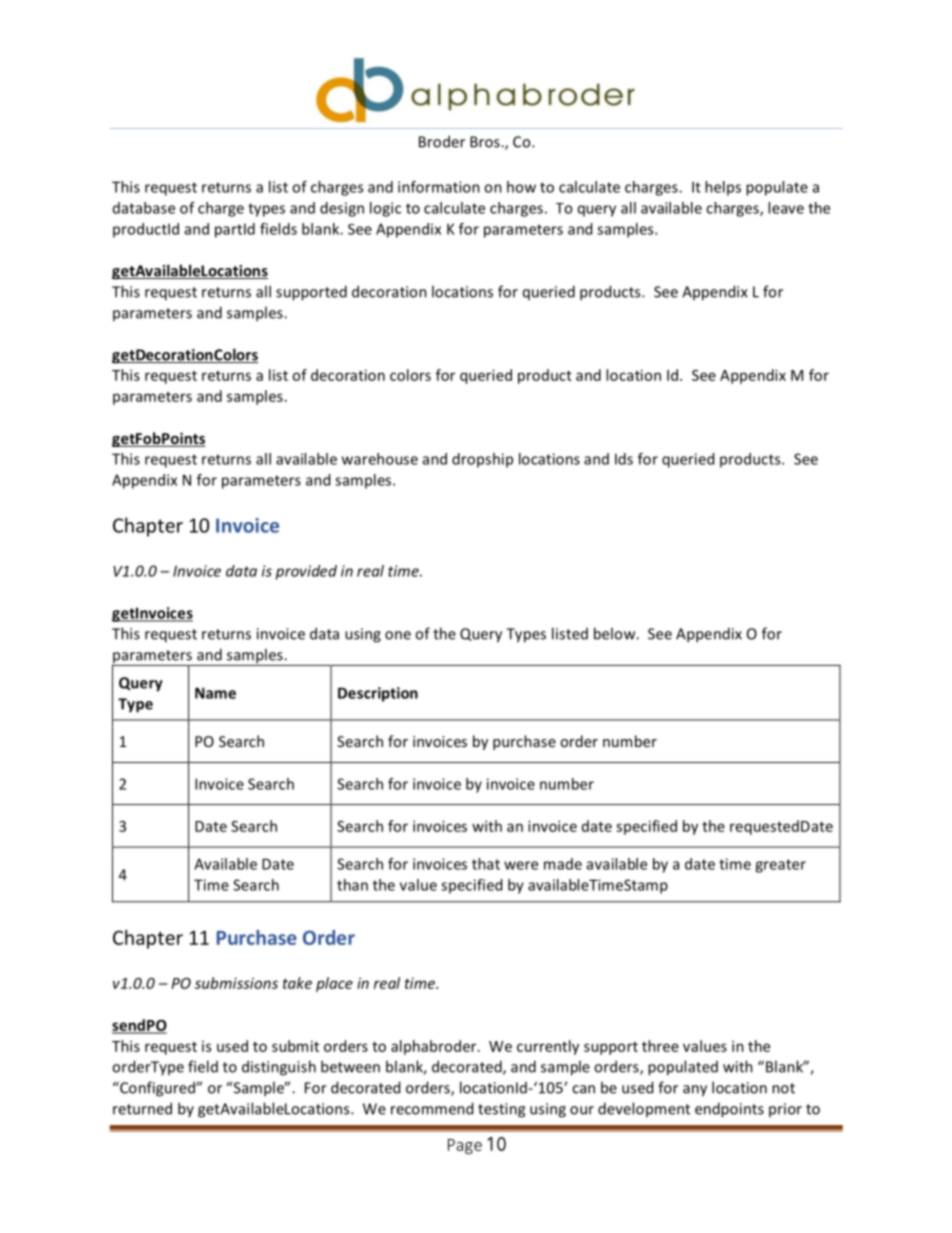 Image resolution: width=952 pixels, height=1233 pixels. What do you see at coordinates (723, 188) in the screenshot?
I see `helps` at bounding box center [723, 188].
